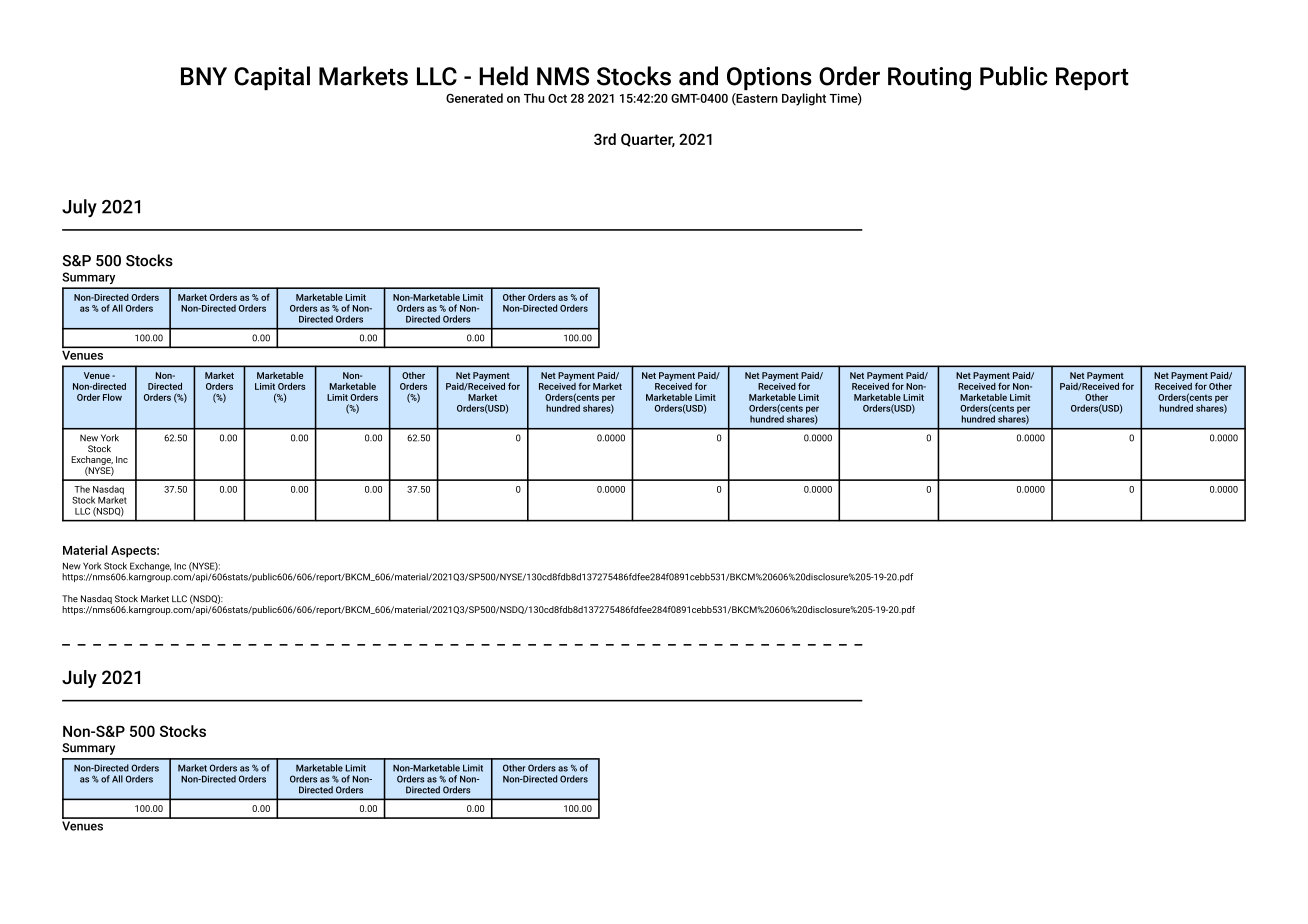 The width and height of the image is (1308, 924). I want to click on Quarter, so click(648, 140).
